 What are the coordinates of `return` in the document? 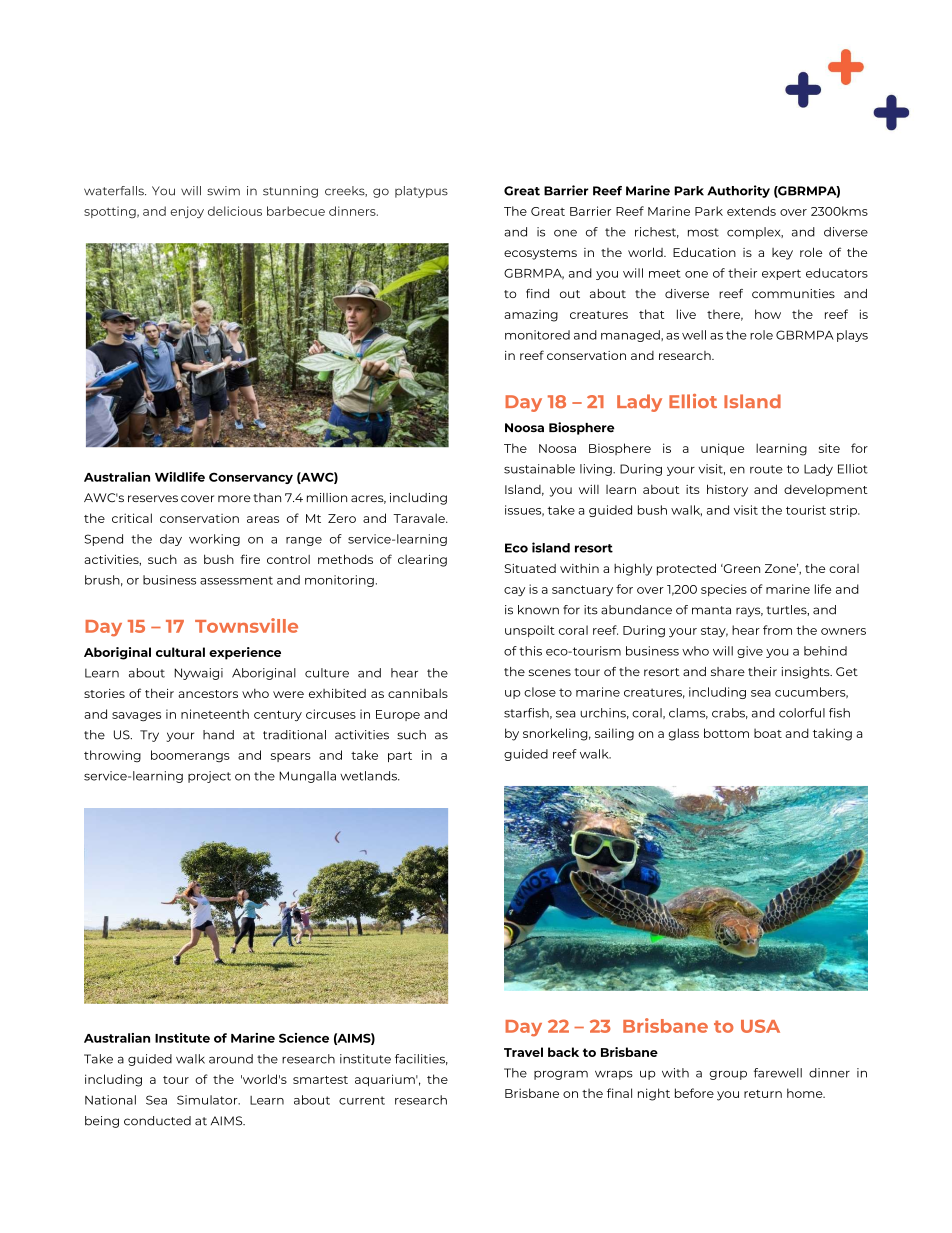 It's located at (763, 1094).
